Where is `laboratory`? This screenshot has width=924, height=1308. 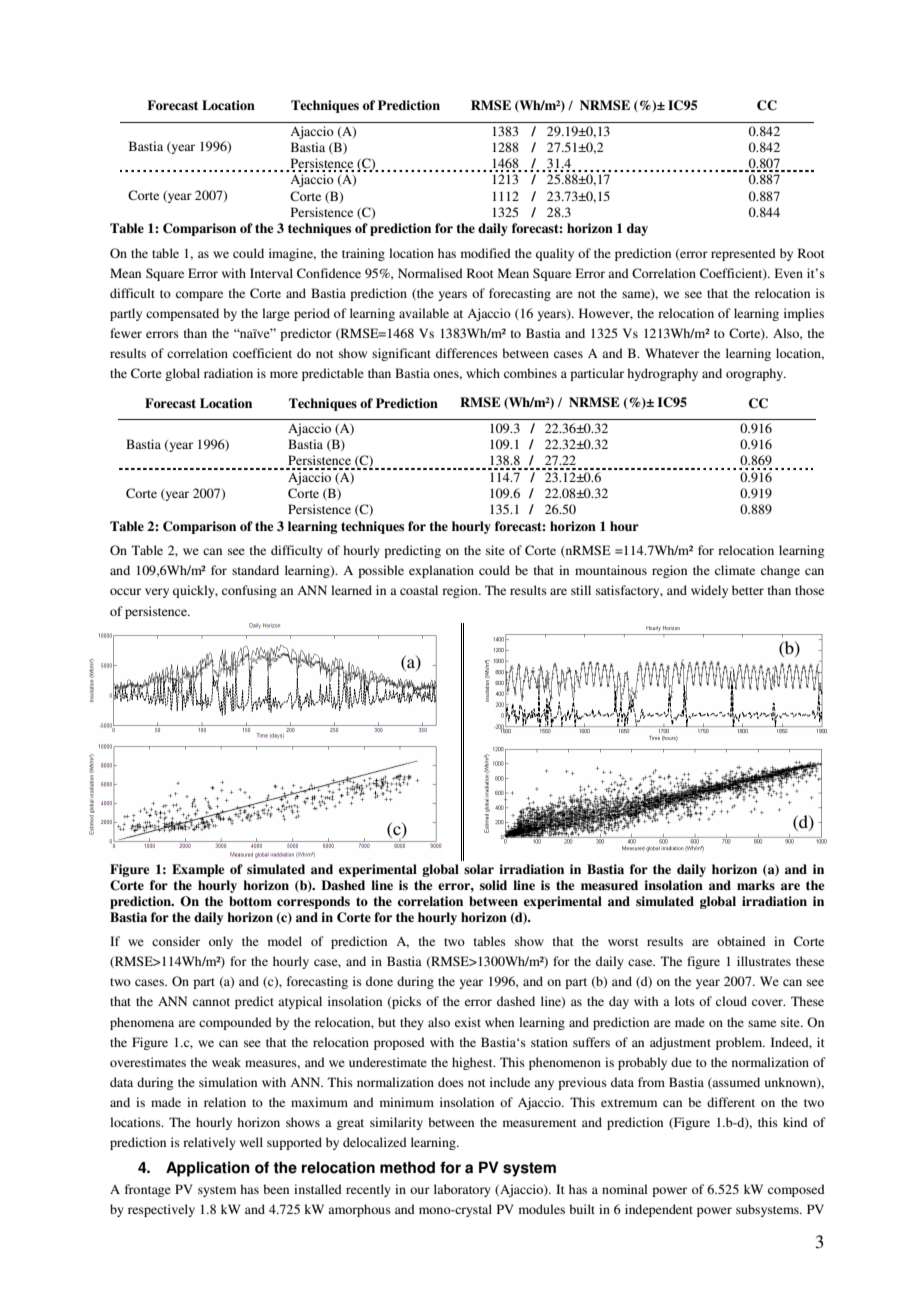
laboratory is located at coordinates (462, 1190).
